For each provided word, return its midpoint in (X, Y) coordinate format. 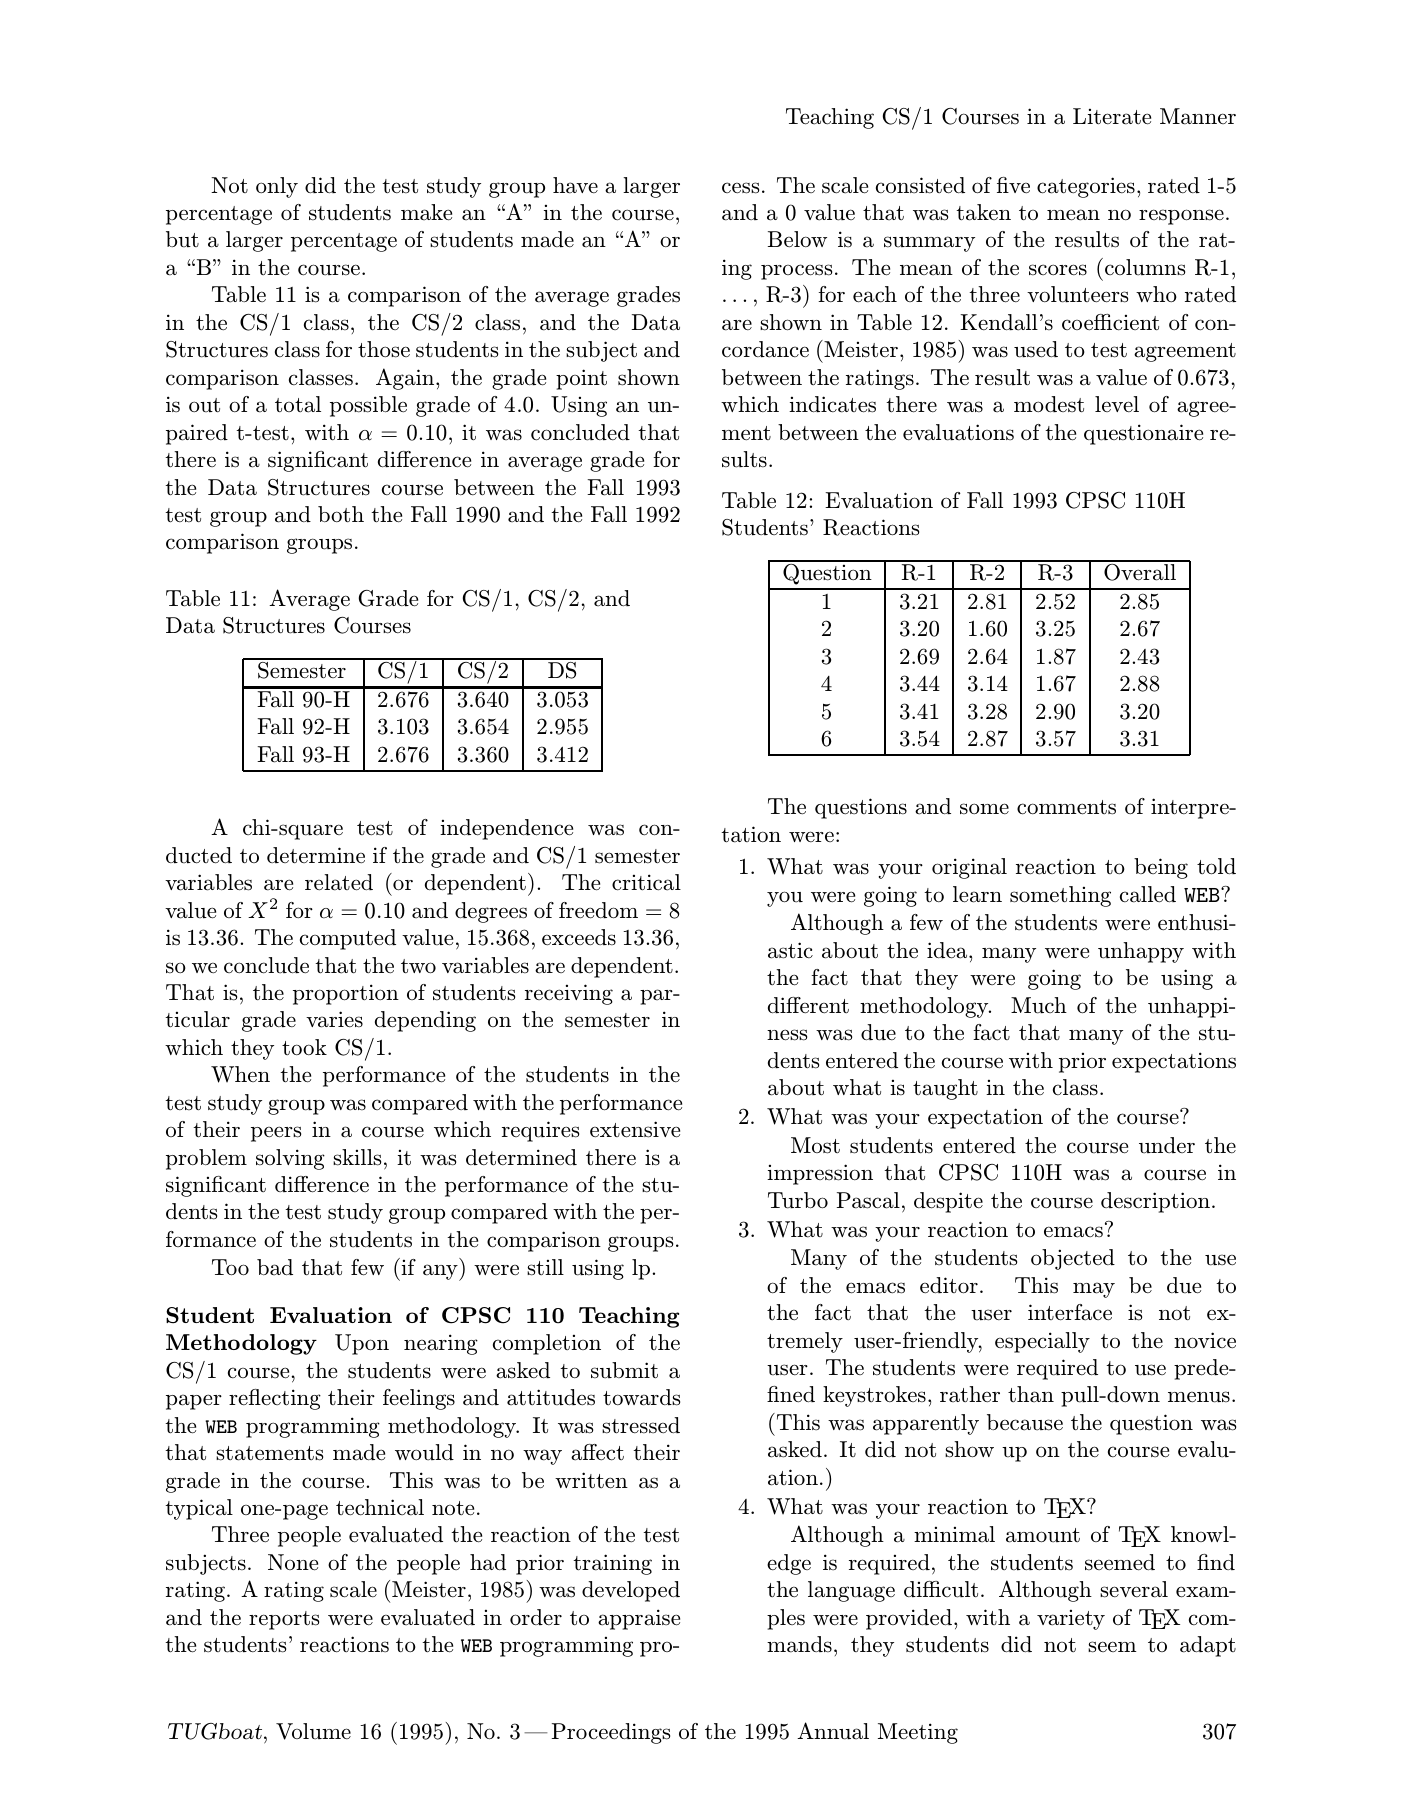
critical (646, 882)
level (1117, 404)
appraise (639, 1619)
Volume (313, 1731)
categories (1086, 187)
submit (624, 1370)
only (277, 187)
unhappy (1141, 952)
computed (348, 939)
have (575, 185)
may (1094, 1290)
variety (1071, 1620)
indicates (832, 404)
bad (275, 1267)
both (341, 514)
